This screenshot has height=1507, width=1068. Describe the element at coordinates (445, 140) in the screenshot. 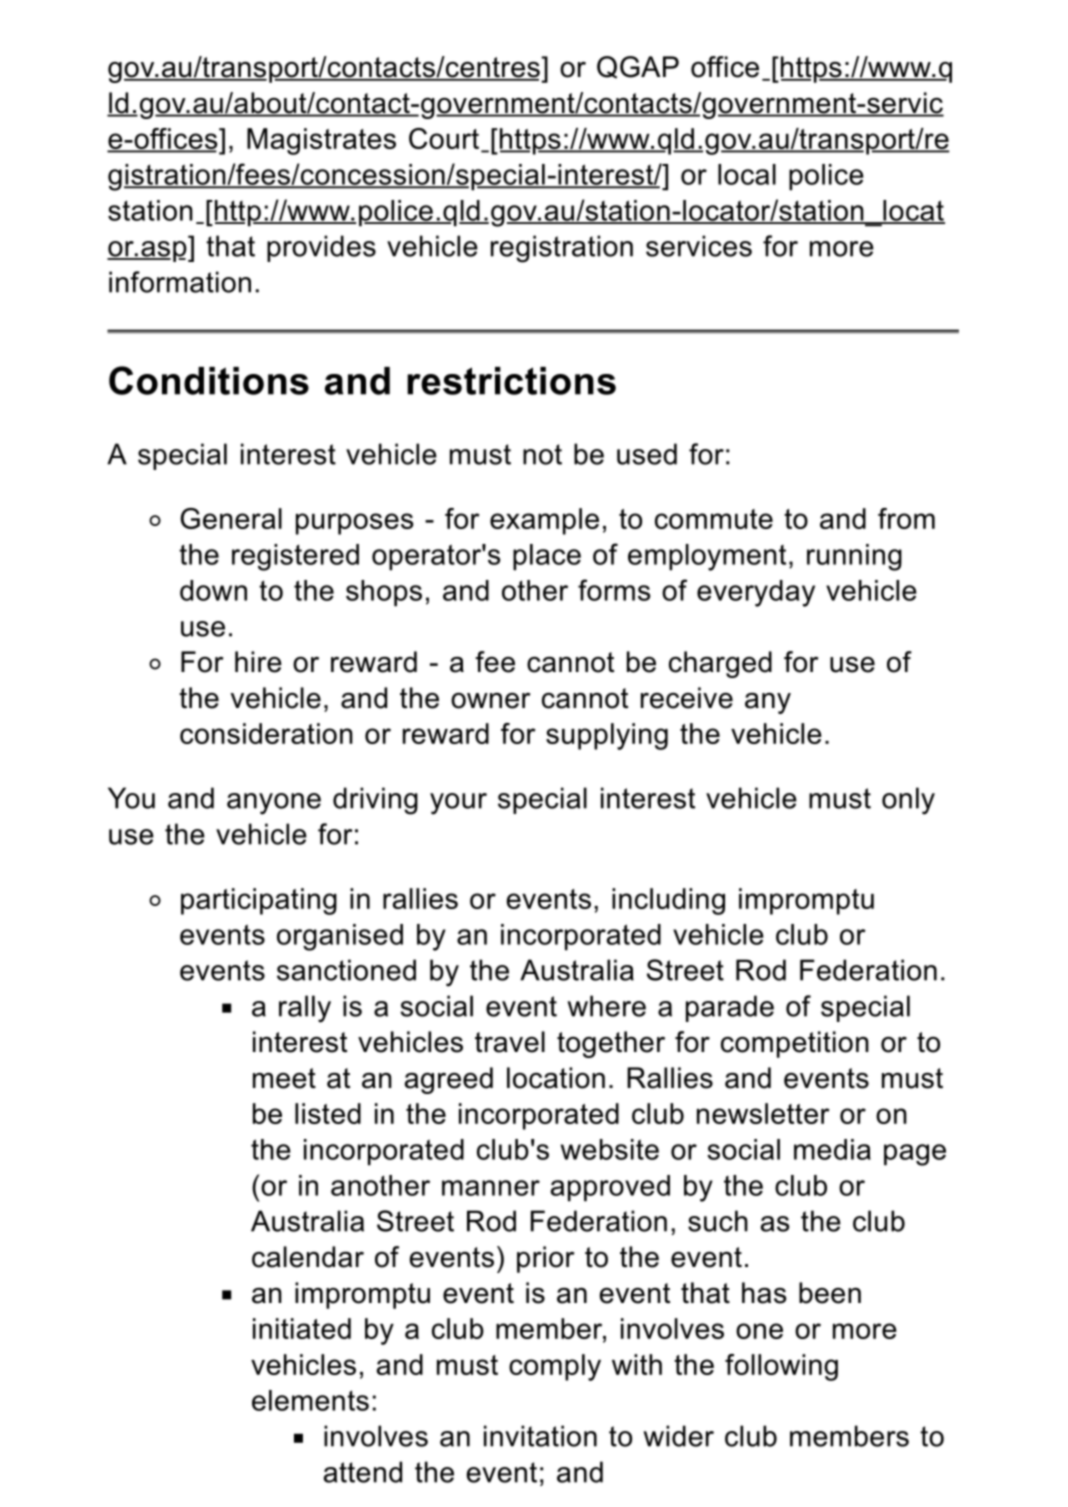

I see `Court` at that location.
